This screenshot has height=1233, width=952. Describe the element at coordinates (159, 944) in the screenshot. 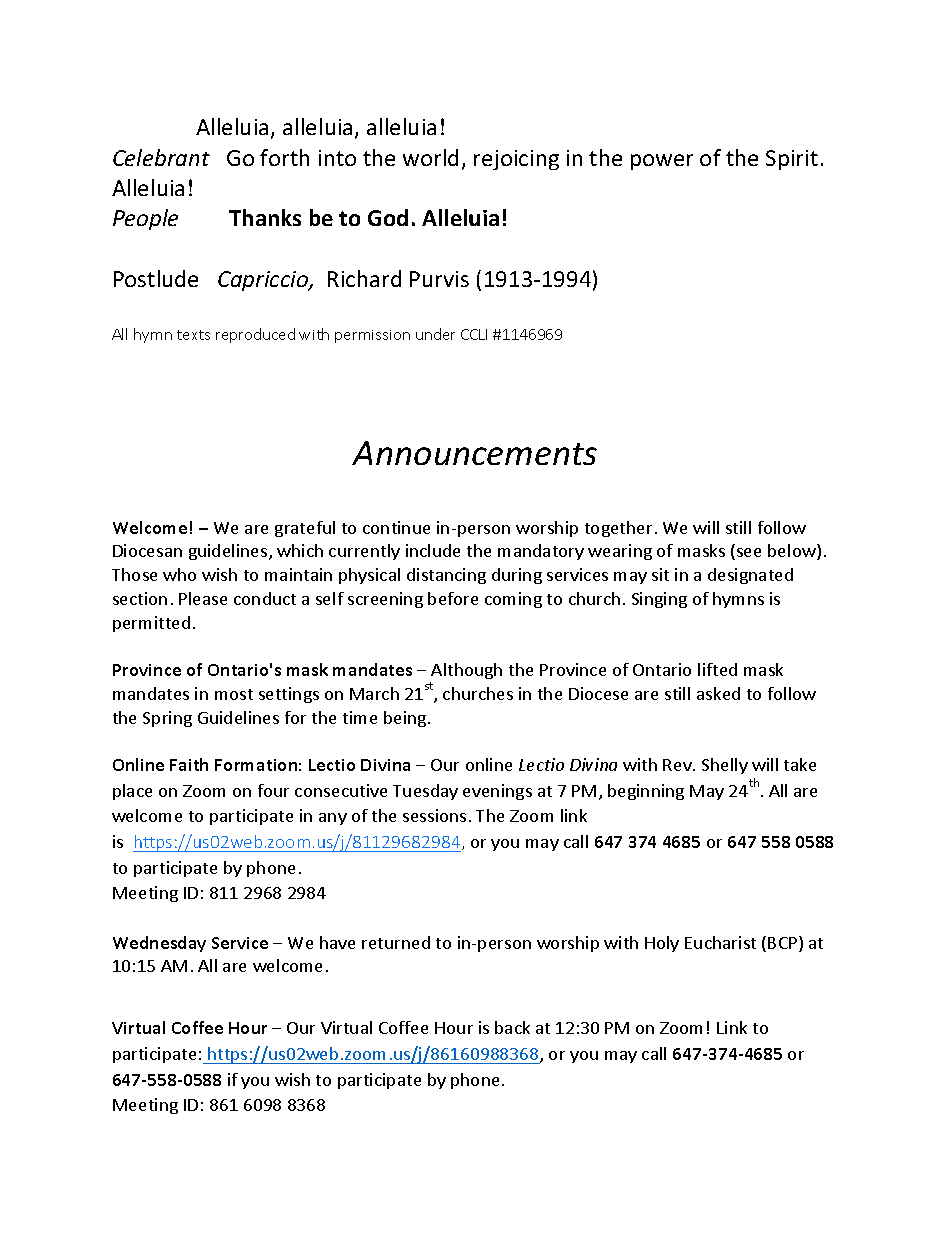

I see `Wednesday` at that location.
